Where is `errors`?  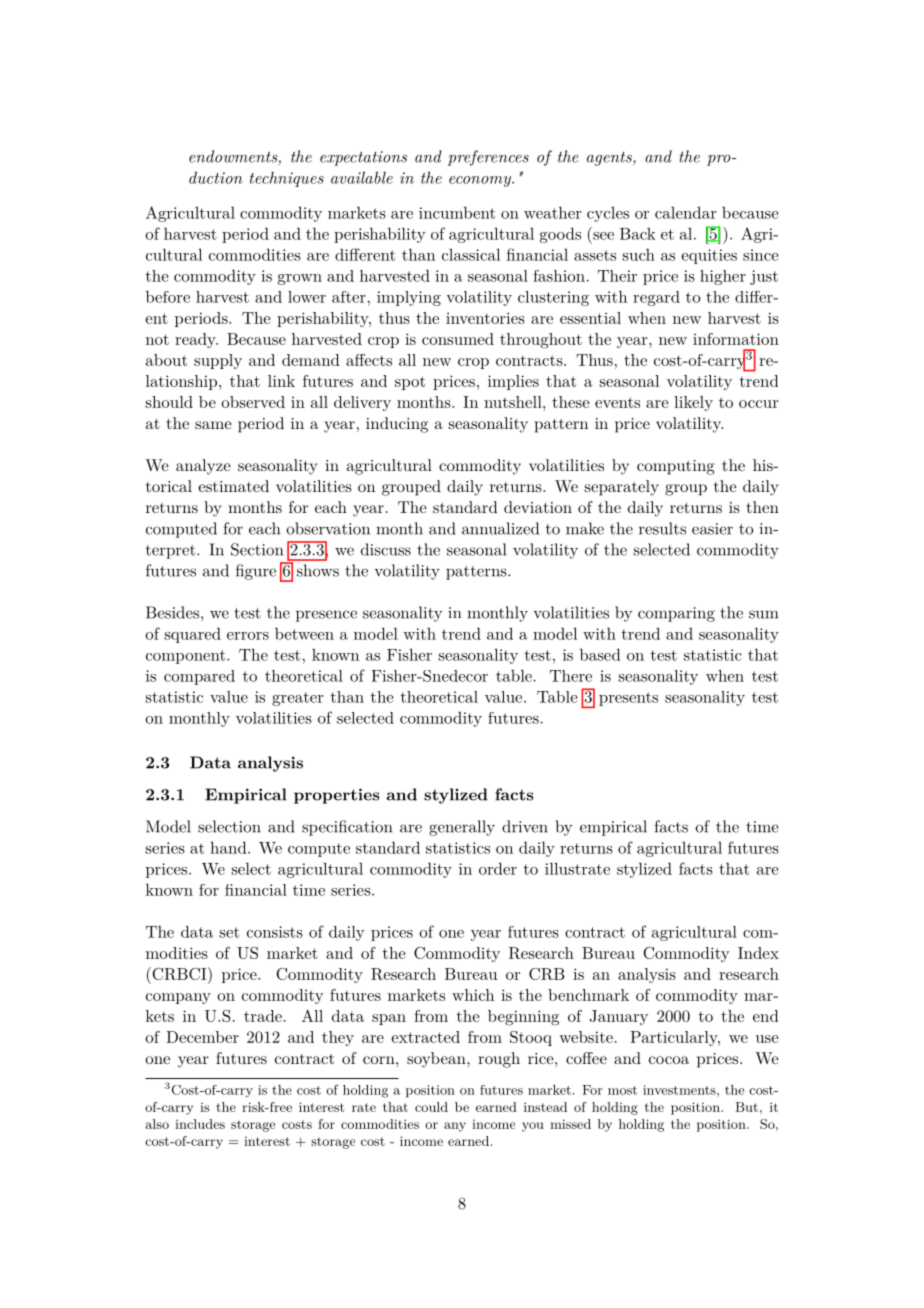
errors is located at coordinates (248, 636).
